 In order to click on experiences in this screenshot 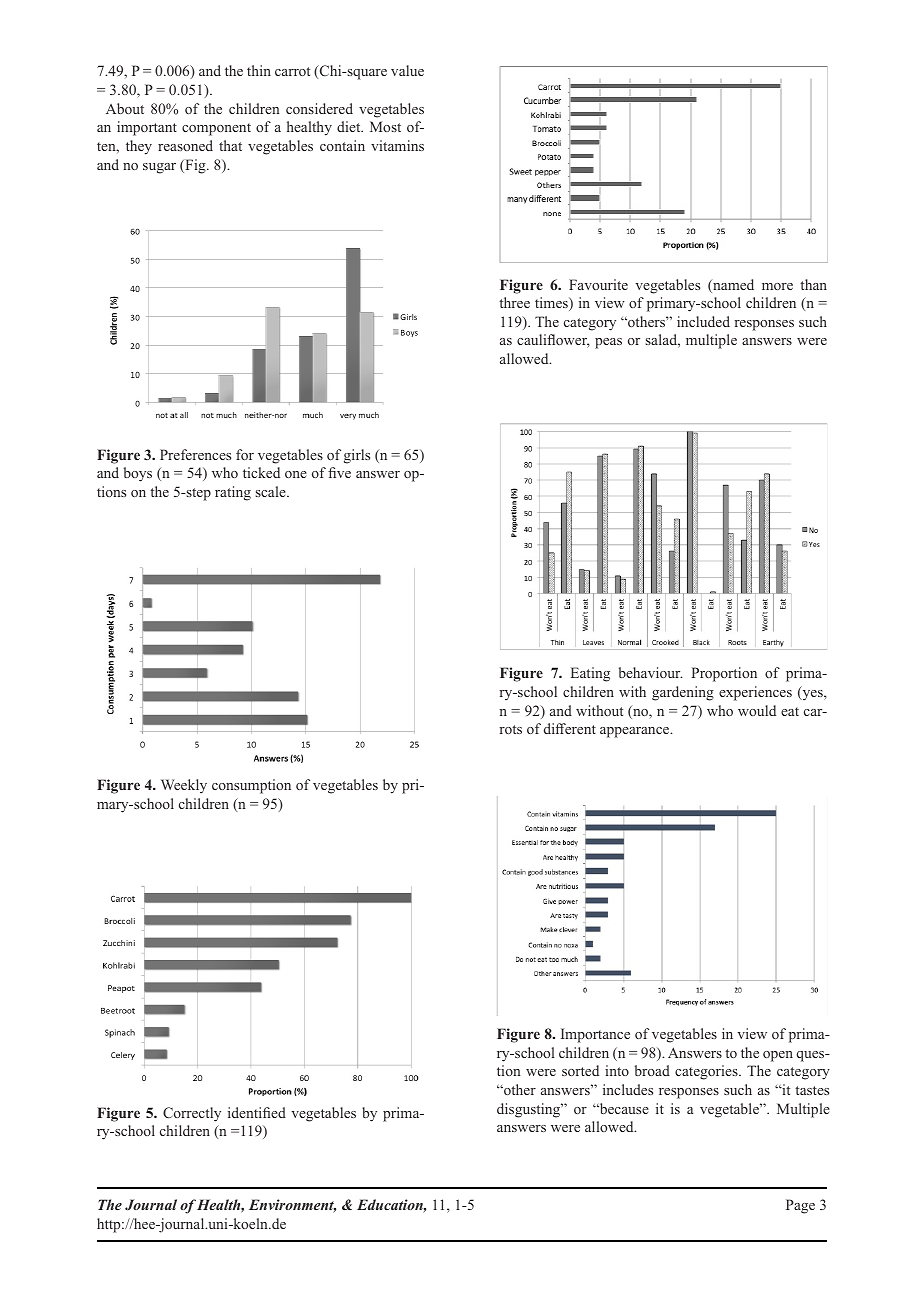, I will do `click(755, 693)`.
